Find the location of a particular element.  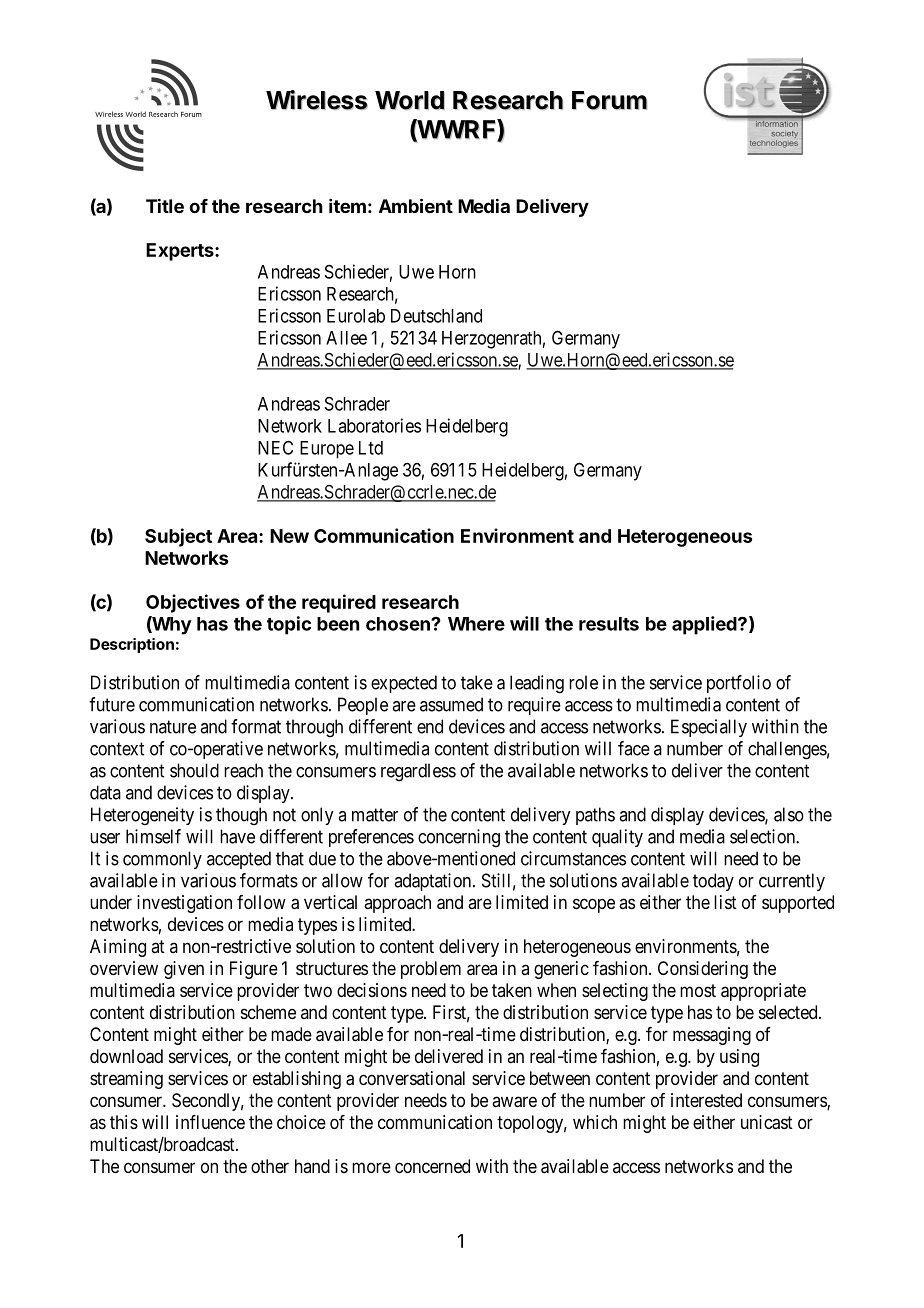

influence is located at coordinates (210, 1122).
